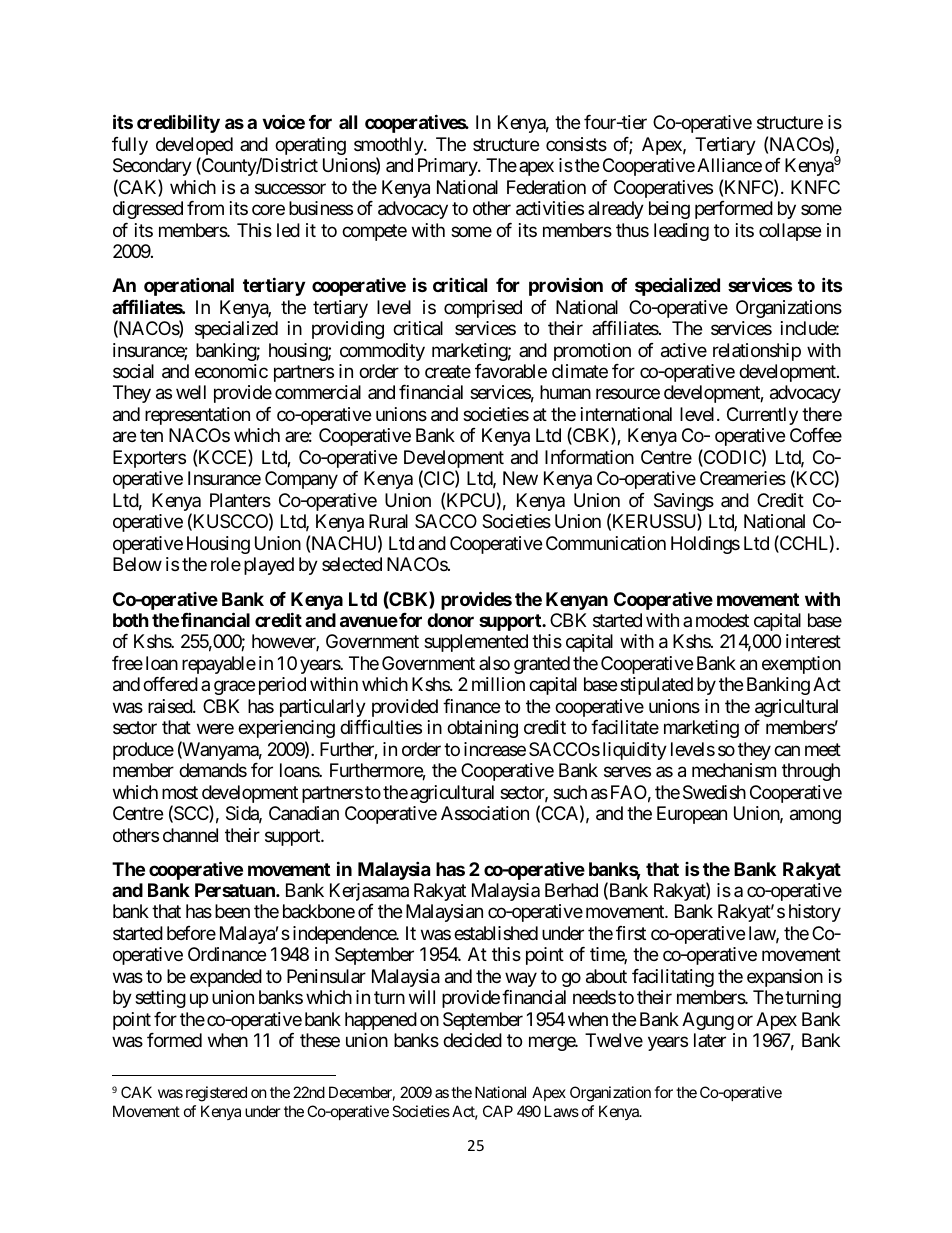 This screenshot has height=1233, width=952. What do you see at coordinates (388, 521) in the screenshot?
I see `Rural` at bounding box center [388, 521].
